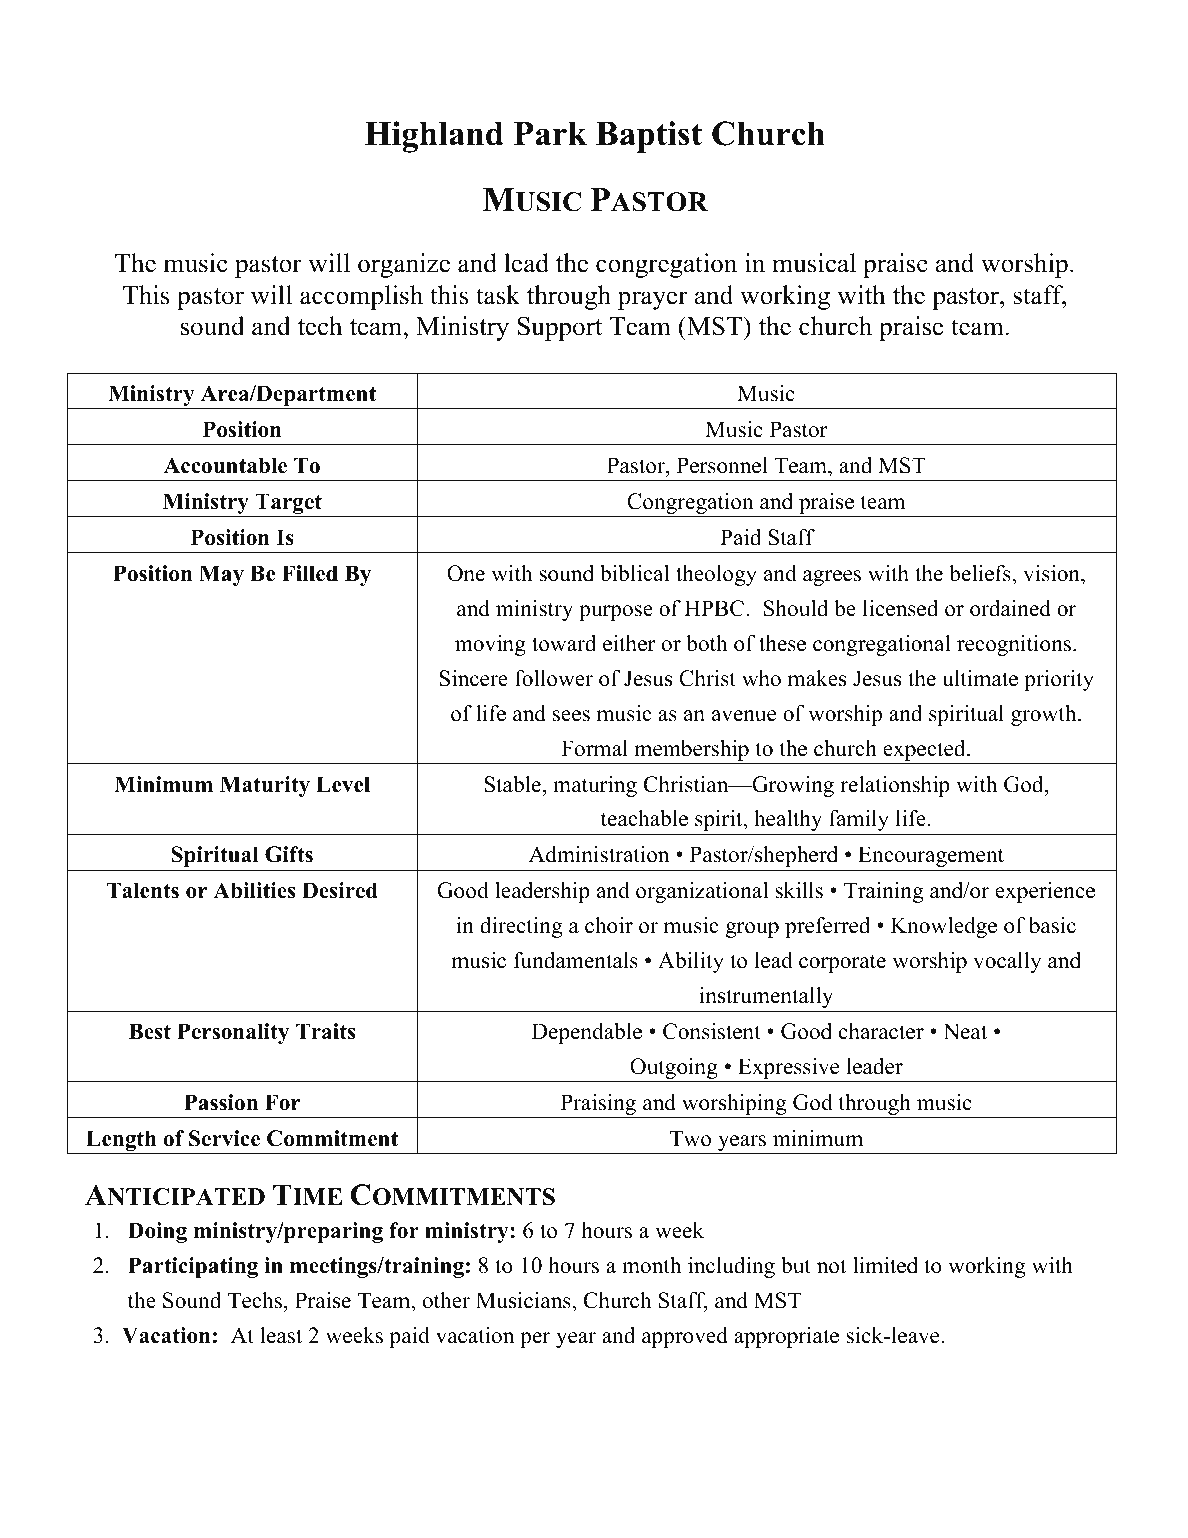  What do you see at coordinates (609, 925) in the image?
I see `choir` at bounding box center [609, 925].
